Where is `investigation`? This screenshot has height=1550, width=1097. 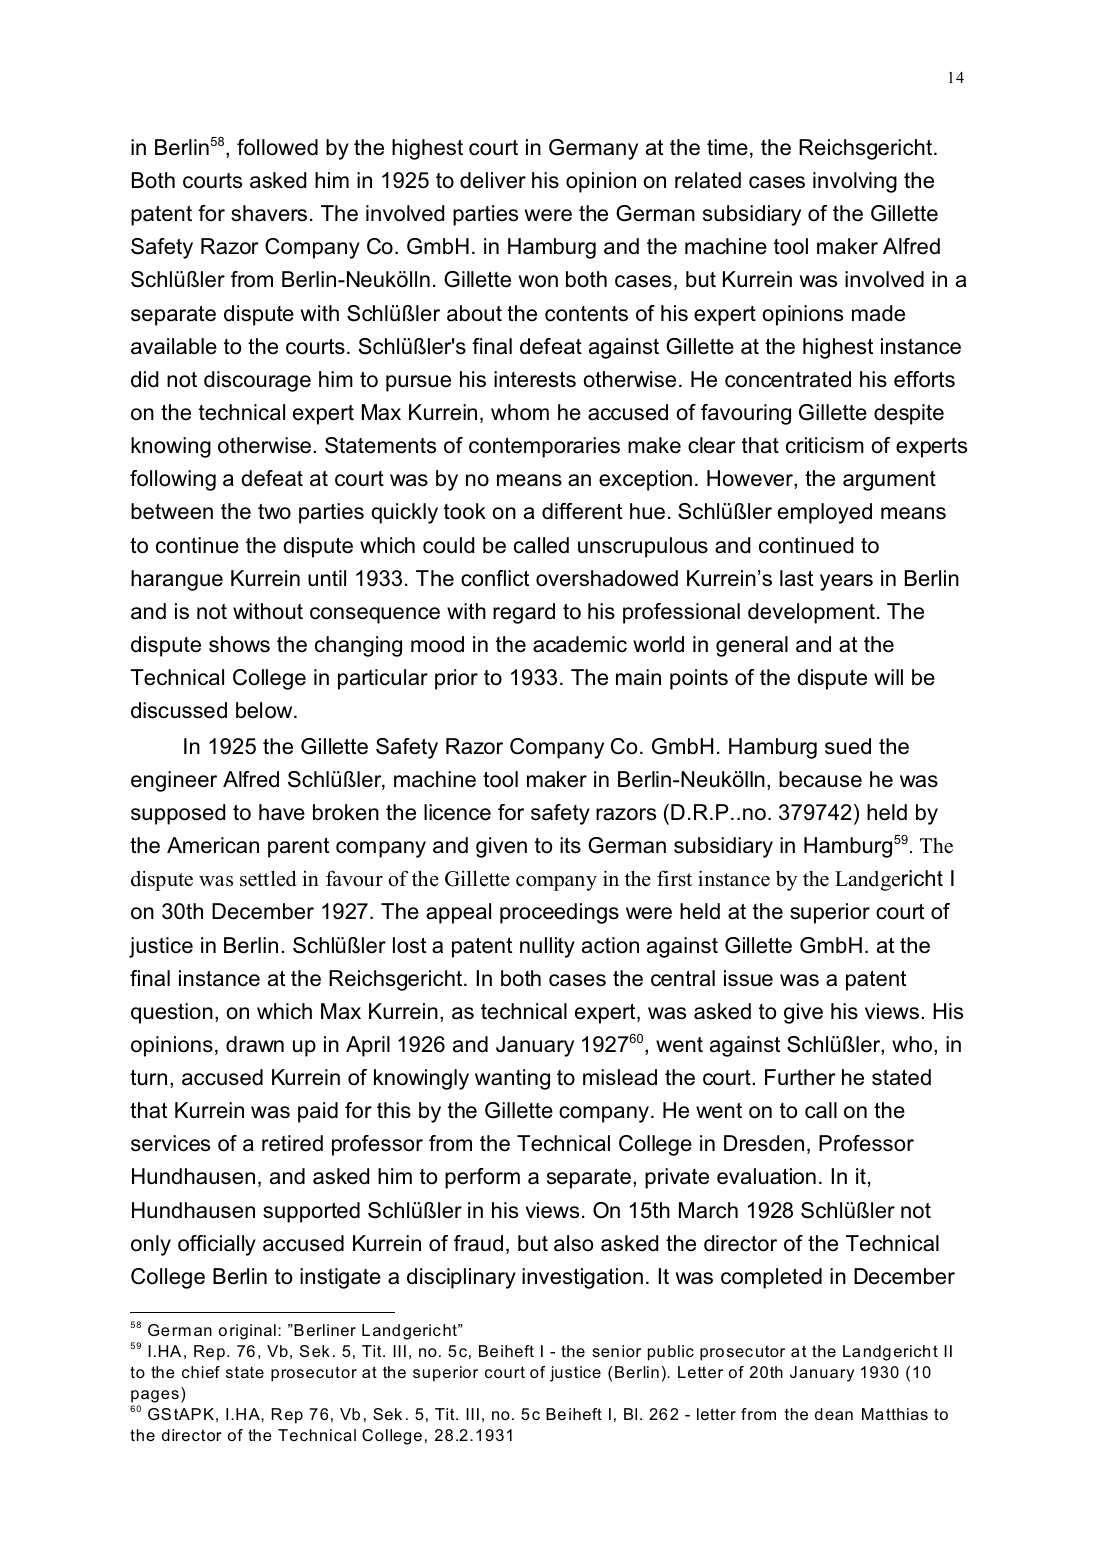
investigation is located at coordinates (582, 1278).
